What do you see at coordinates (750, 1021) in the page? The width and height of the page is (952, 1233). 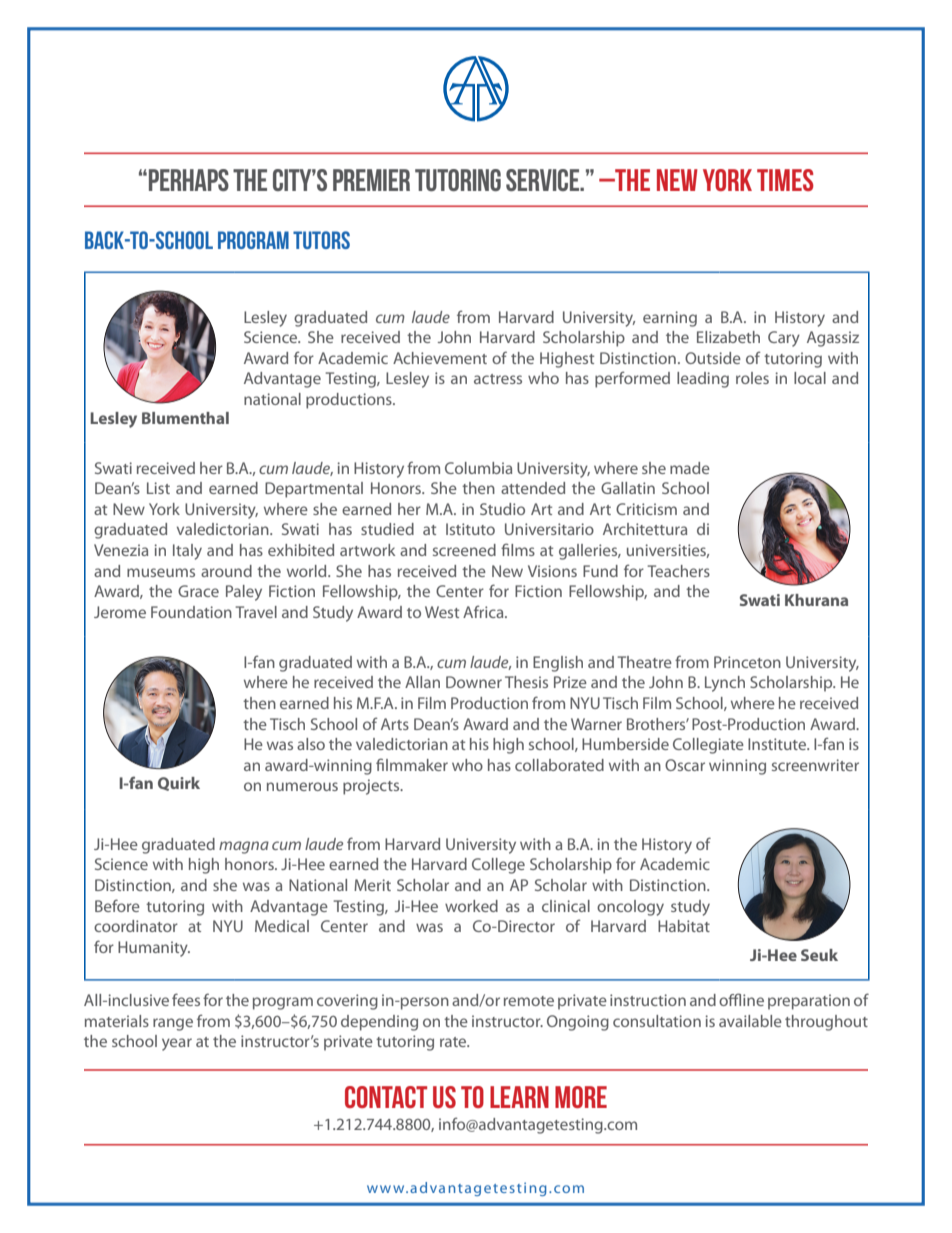 I see `available` at bounding box center [750, 1021].
